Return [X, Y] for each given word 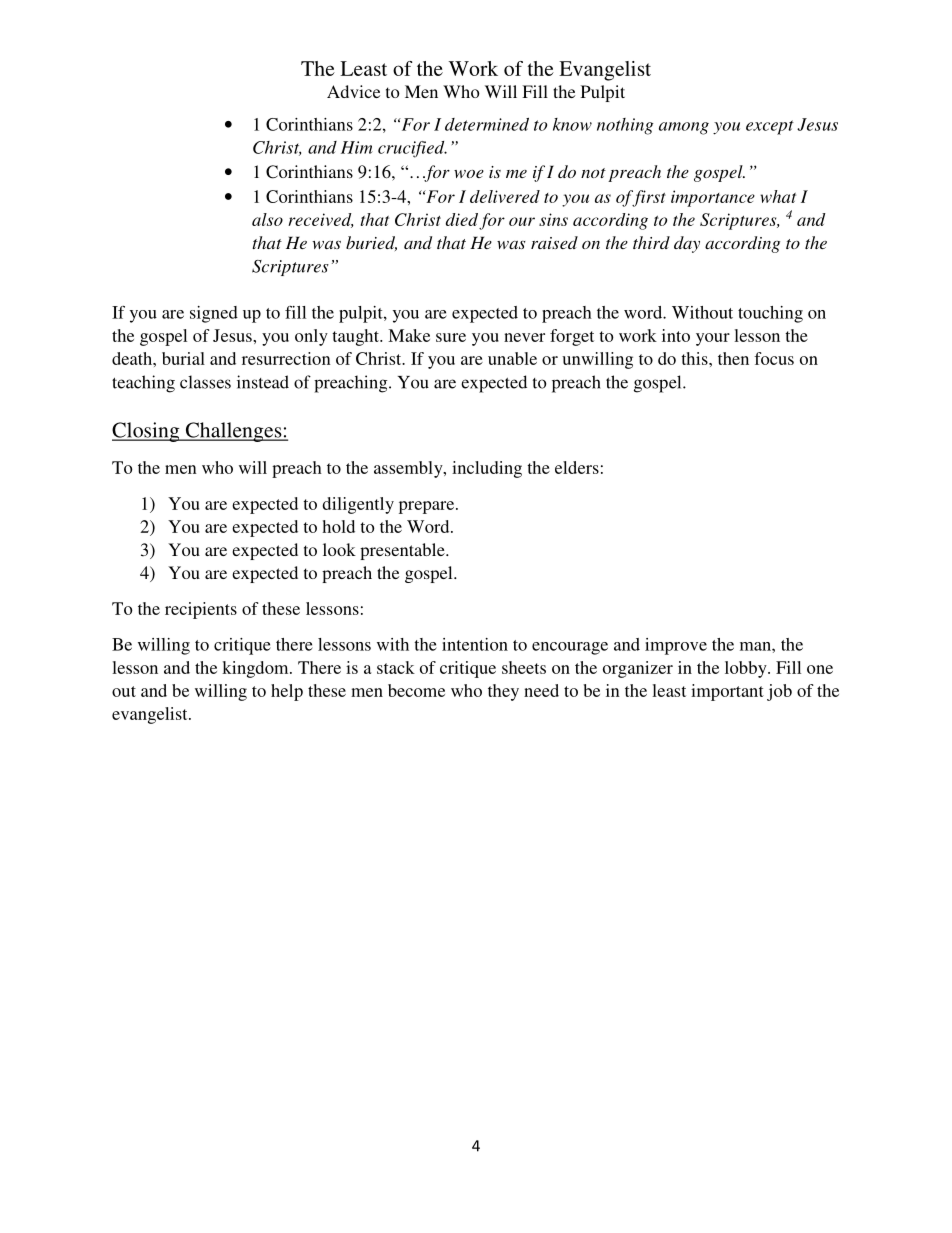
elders [577, 467]
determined [487, 124]
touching [770, 314]
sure [451, 337]
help [287, 692]
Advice [353, 91]
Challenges [234, 432]
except [770, 127]
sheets [524, 667]
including [487, 469]
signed [214, 314]
